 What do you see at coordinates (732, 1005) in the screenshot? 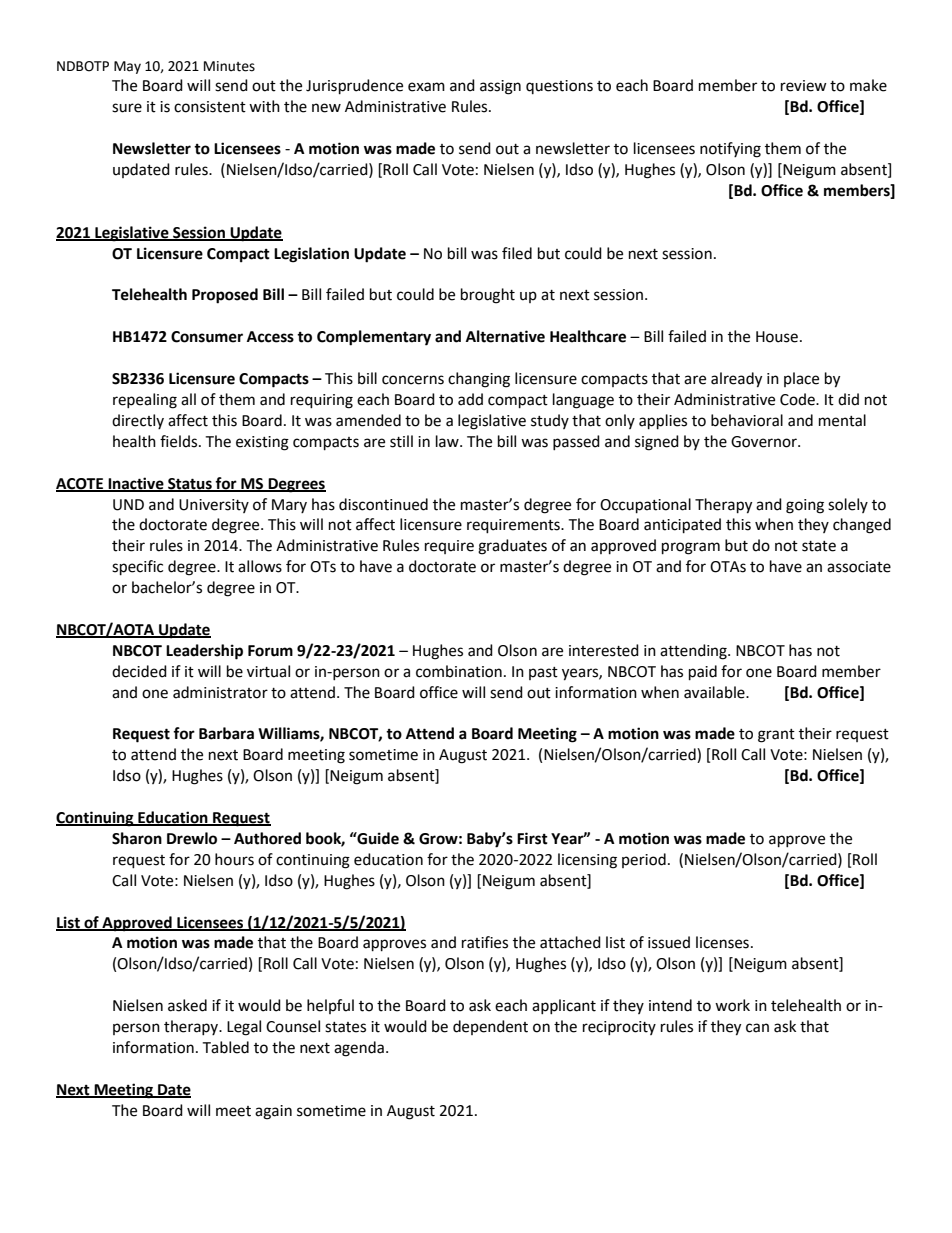
I see `work` at bounding box center [732, 1005].
